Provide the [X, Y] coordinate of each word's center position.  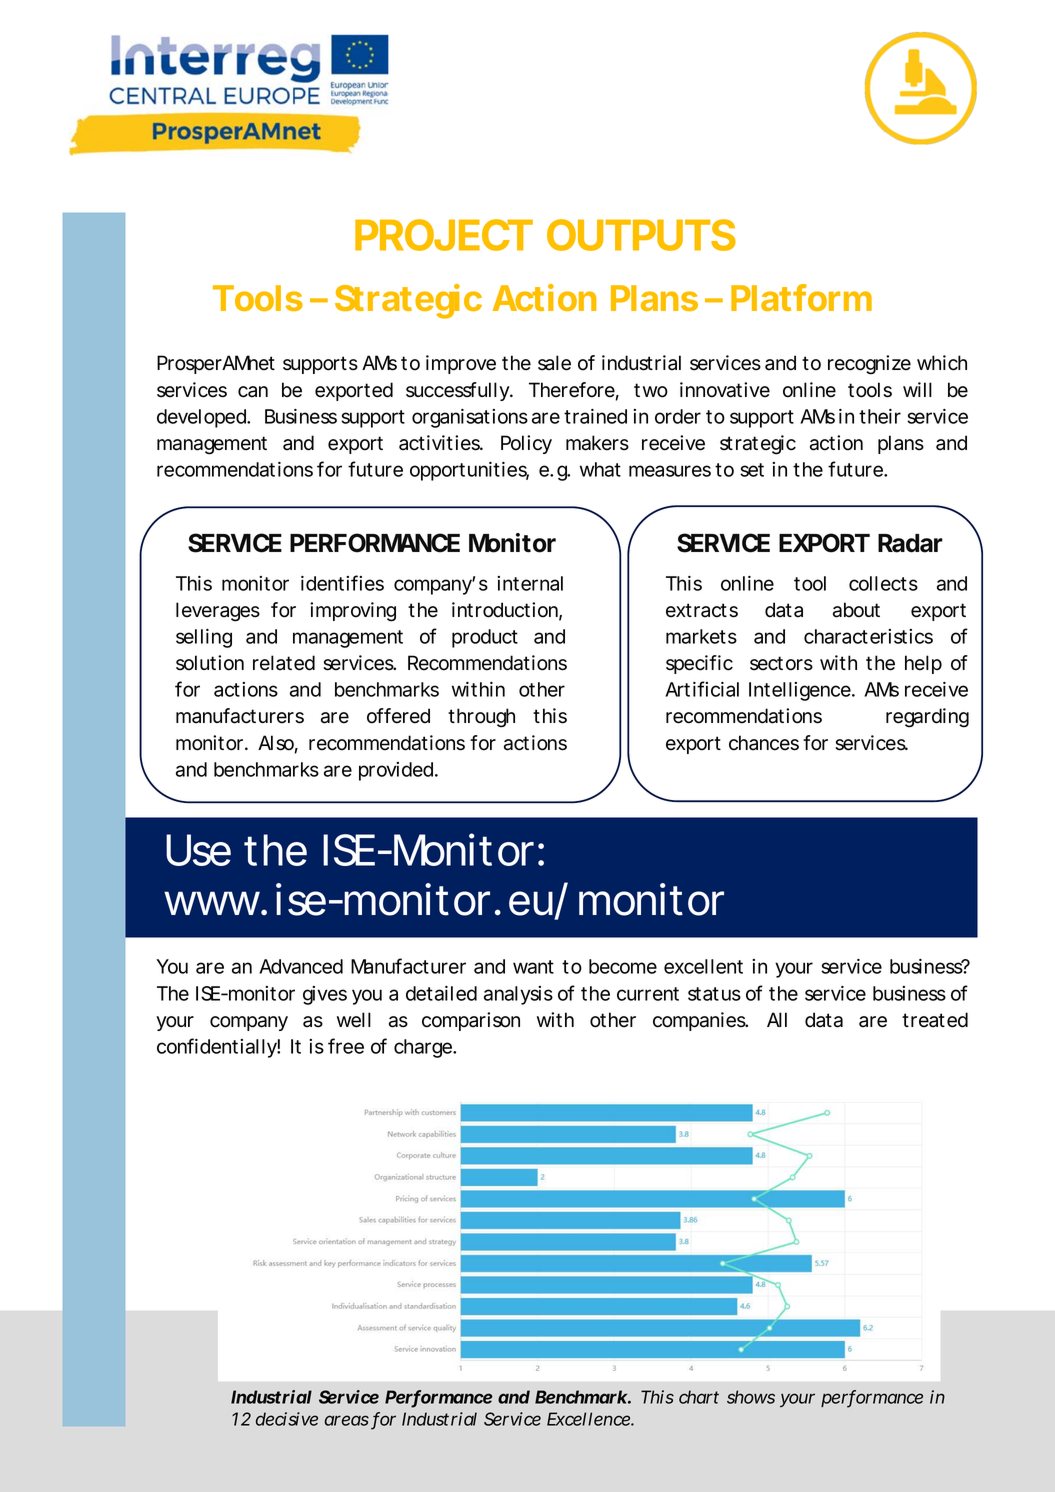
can [253, 392]
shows [751, 1397]
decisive [287, 1419]
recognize [869, 365]
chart [699, 1397]
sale [554, 363]
